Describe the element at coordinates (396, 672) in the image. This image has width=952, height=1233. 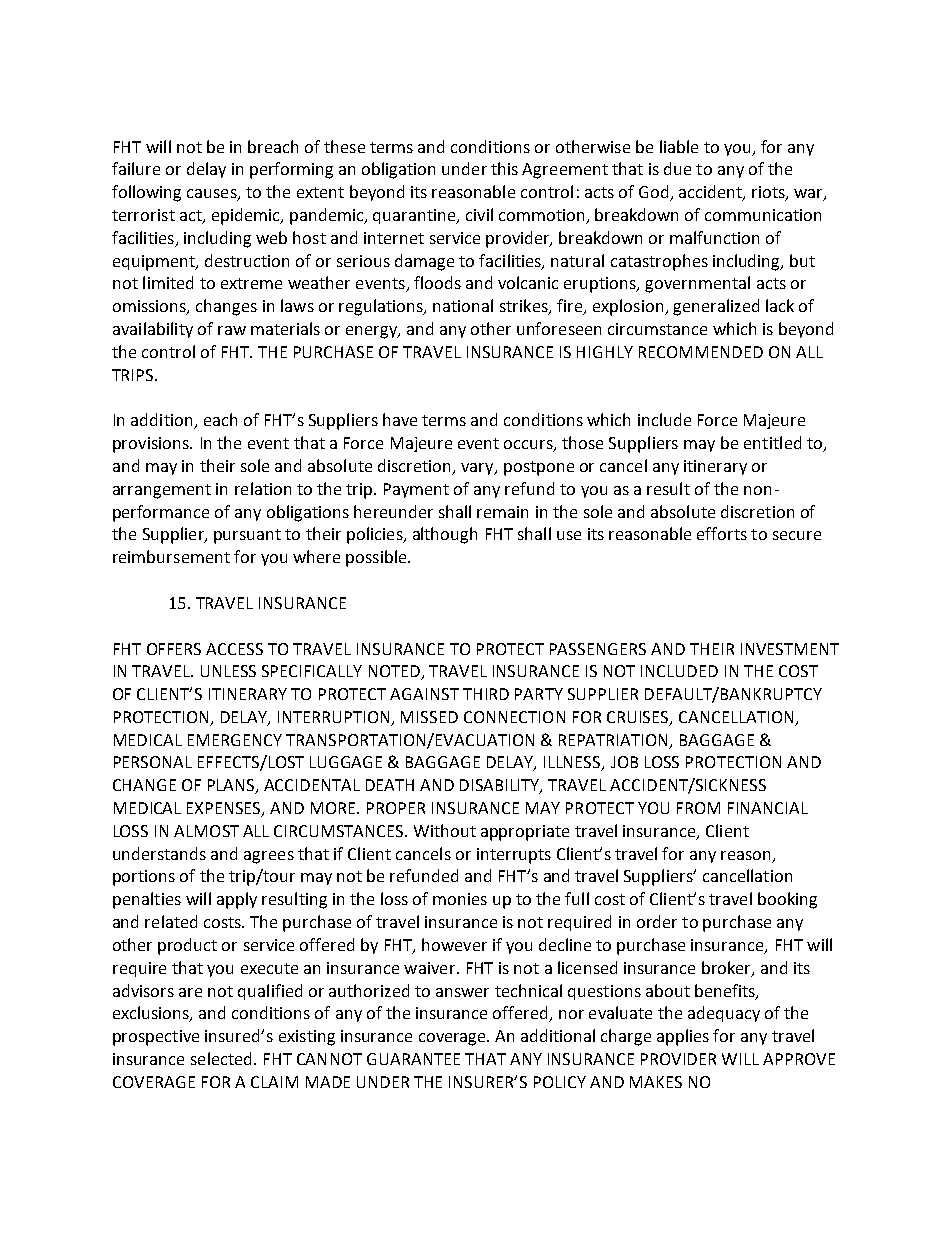
I see `NOTED` at that location.
